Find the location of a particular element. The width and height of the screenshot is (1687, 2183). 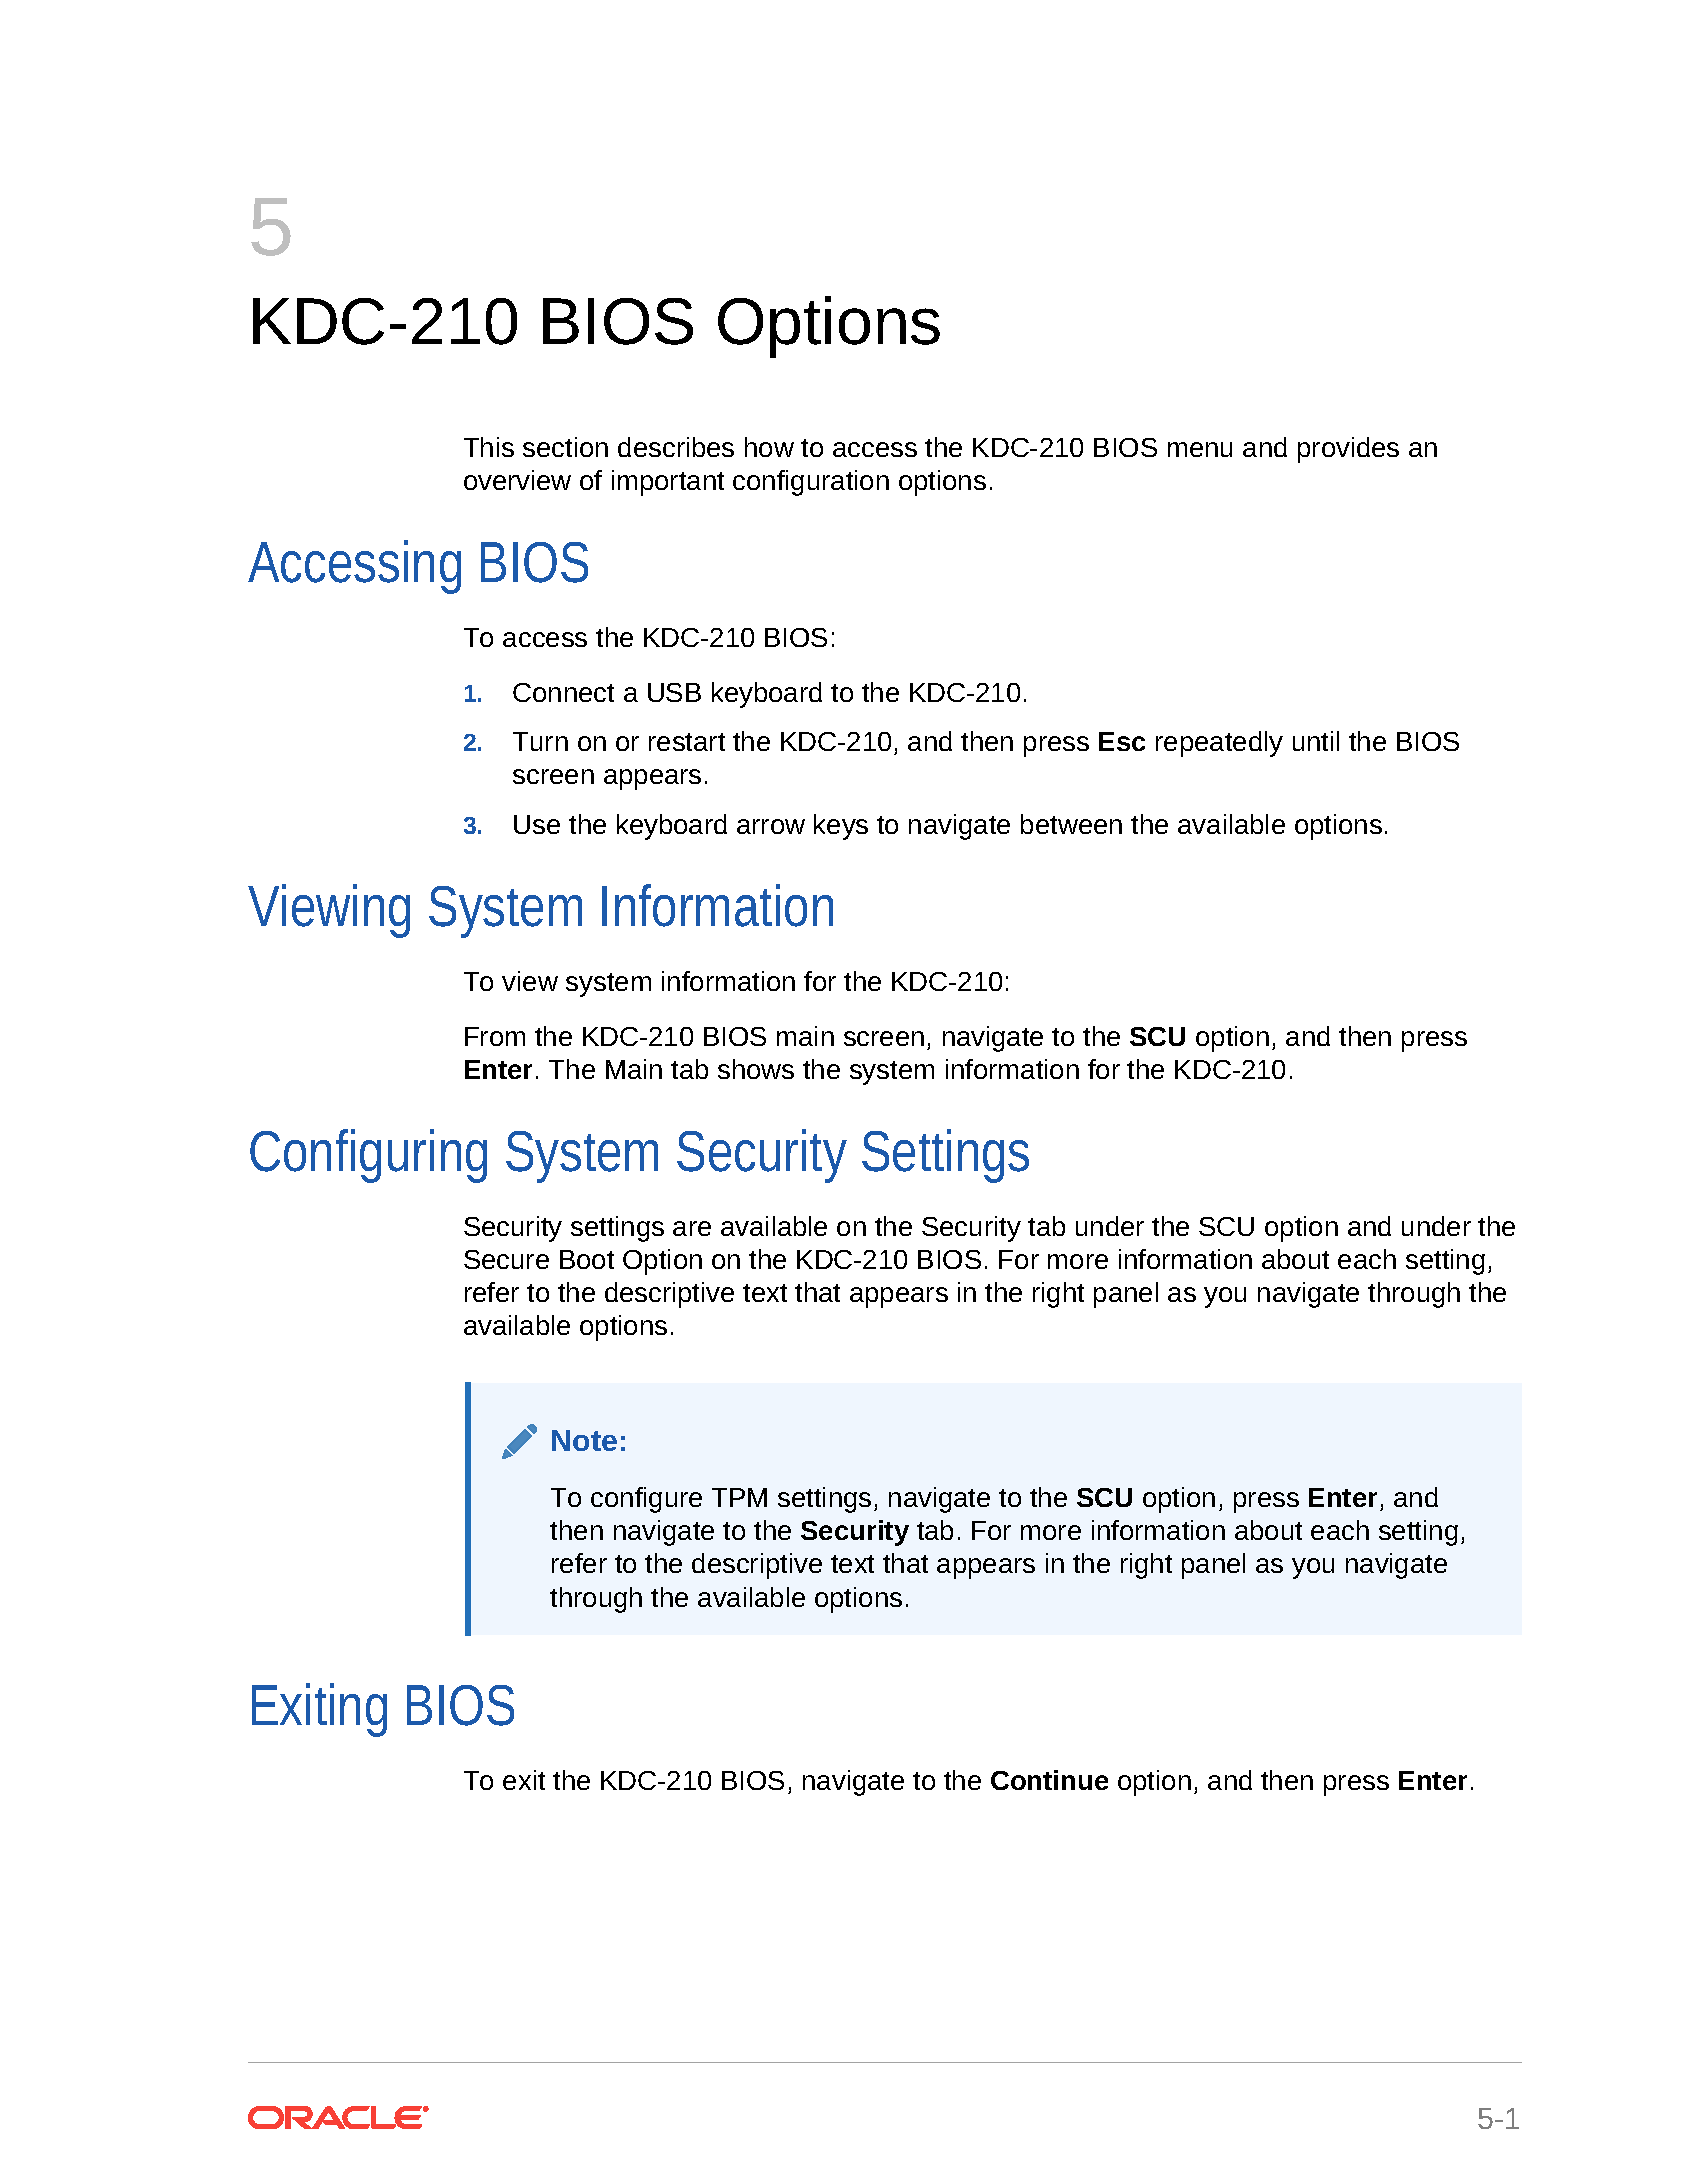

Note is located at coordinates (584, 1440).
